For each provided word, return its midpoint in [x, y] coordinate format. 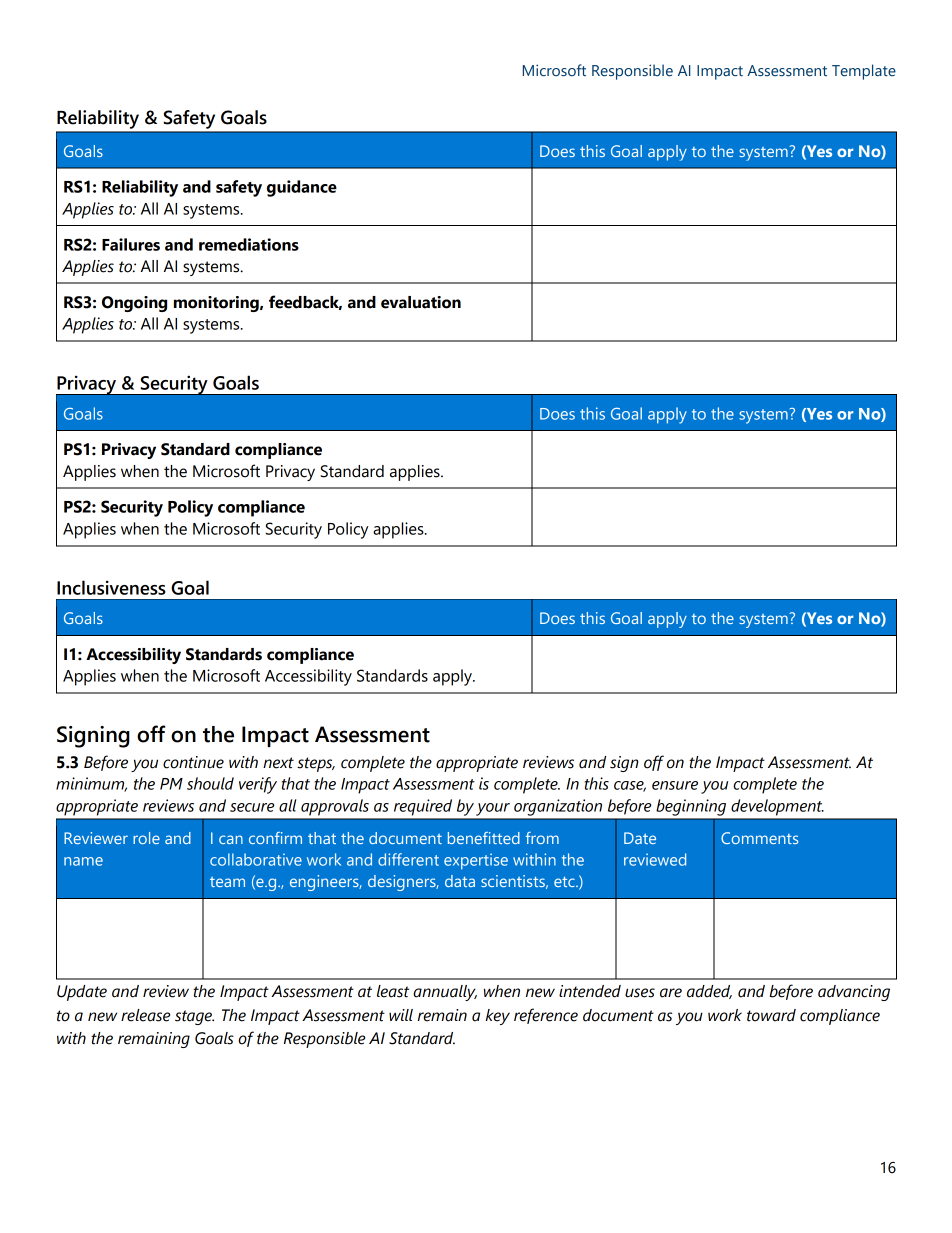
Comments [759, 838]
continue [193, 762]
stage [194, 1017]
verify [258, 785]
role [146, 838]
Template [864, 72]
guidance [302, 188]
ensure [675, 785]
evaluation [421, 302]
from [542, 838]
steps [316, 764]
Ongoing [134, 304]
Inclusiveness [111, 587]
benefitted [484, 838]
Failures [131, 244]
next [278, 763]
